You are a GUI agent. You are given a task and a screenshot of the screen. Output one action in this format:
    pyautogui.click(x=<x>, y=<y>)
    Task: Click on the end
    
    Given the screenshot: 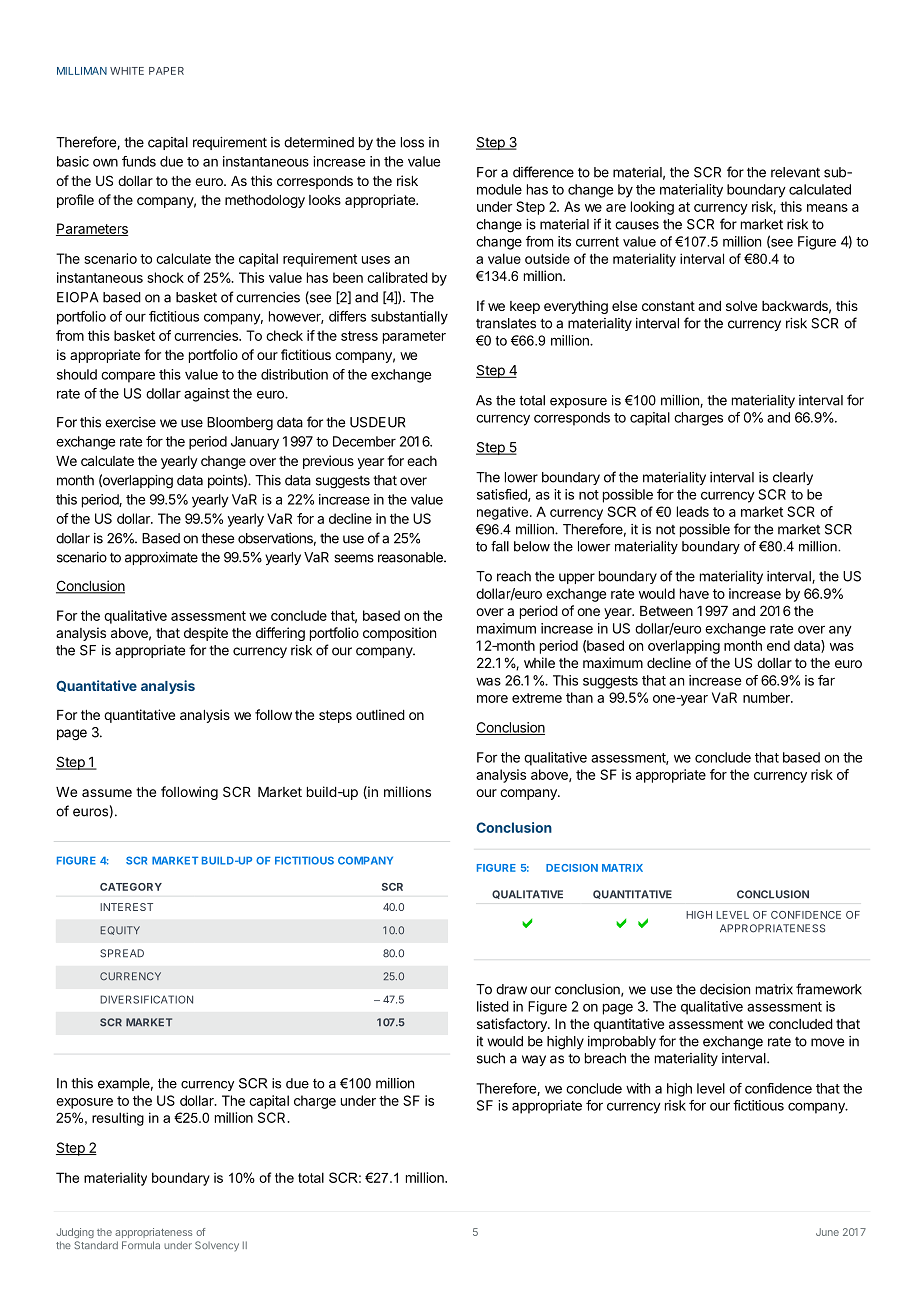 What is the action you would take?
    pyautogui.click(x=778, y=645)
